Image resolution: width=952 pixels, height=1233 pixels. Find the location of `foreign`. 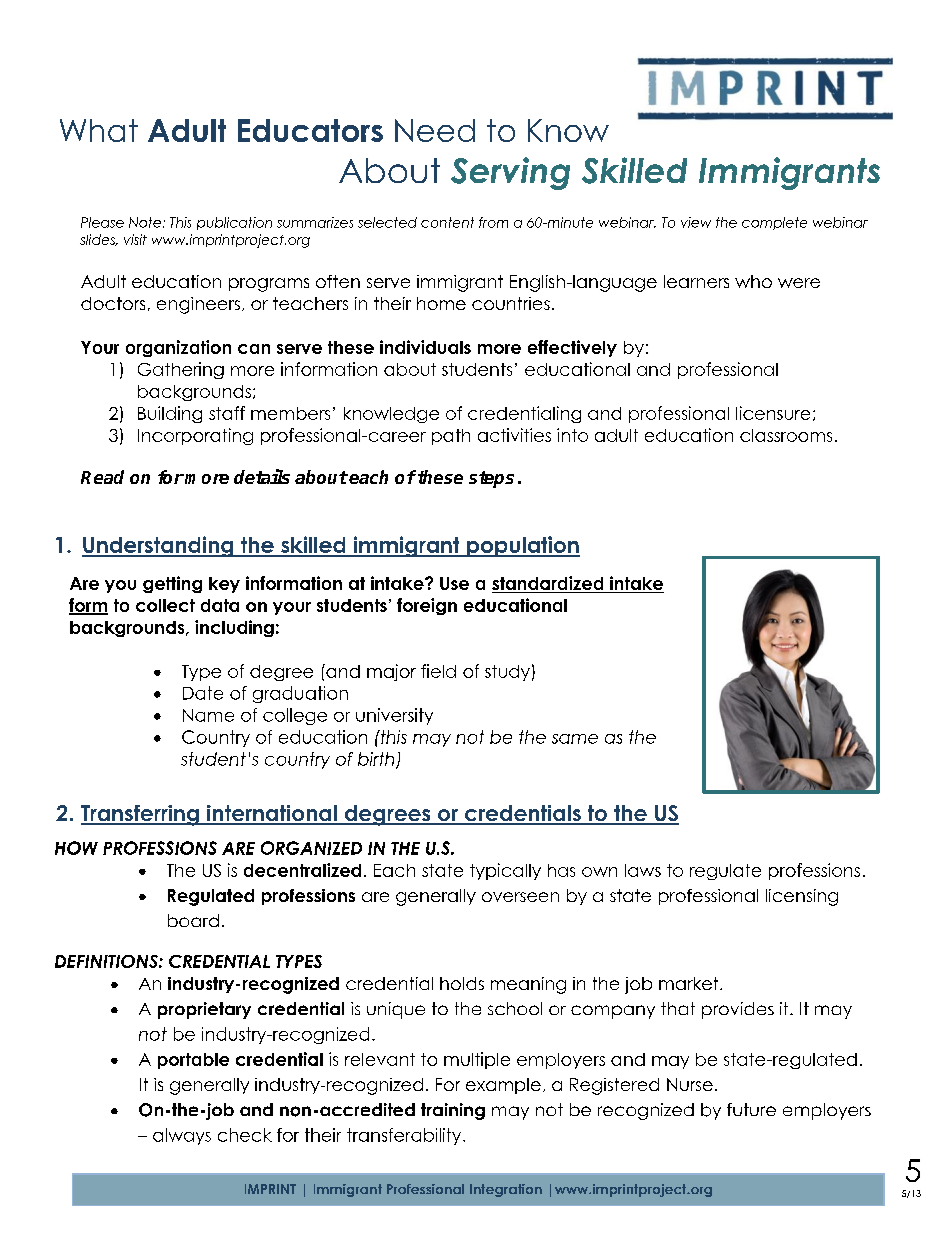

foreign is located at coordinates (427, 606).
